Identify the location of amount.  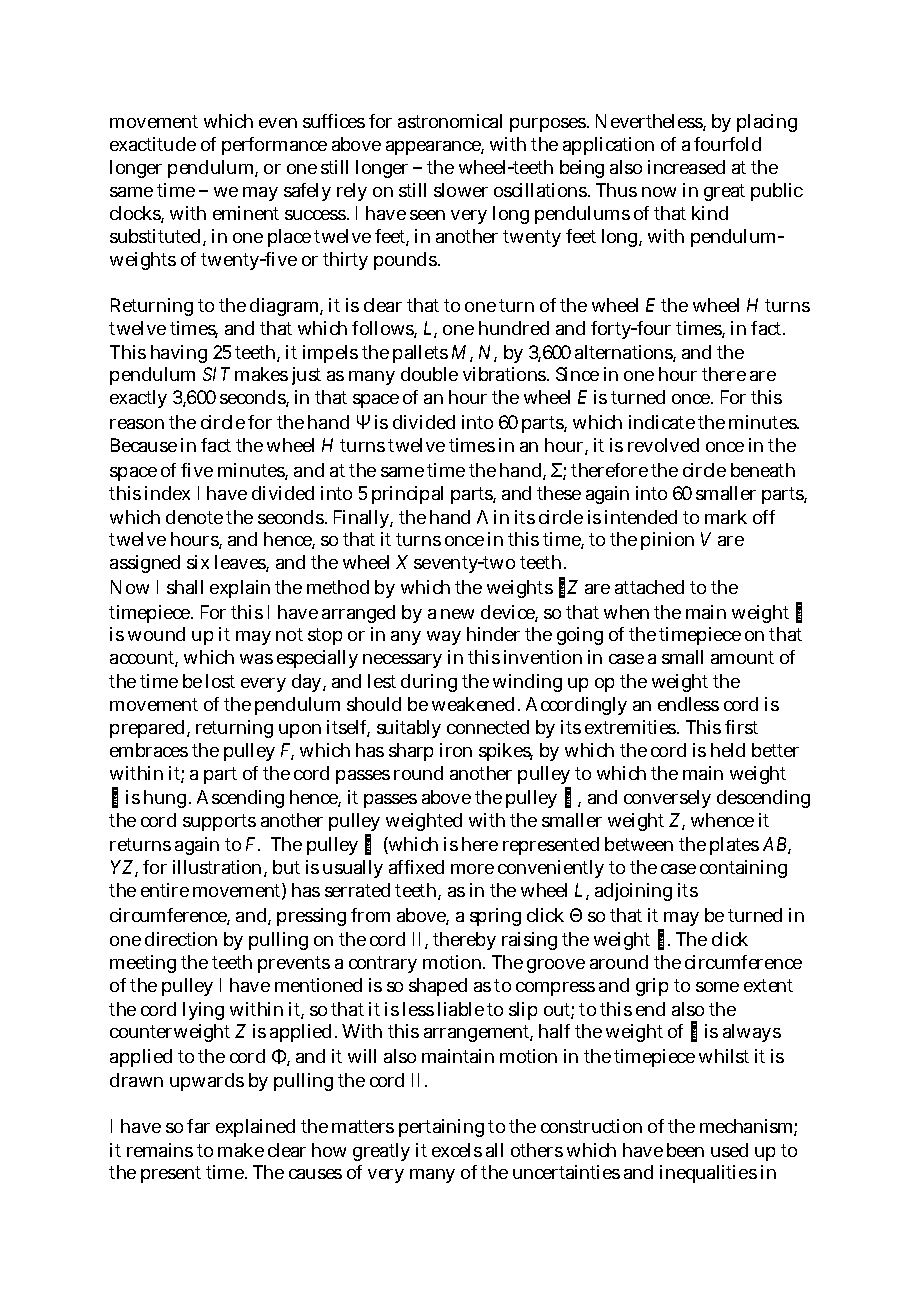
(742, 657).
